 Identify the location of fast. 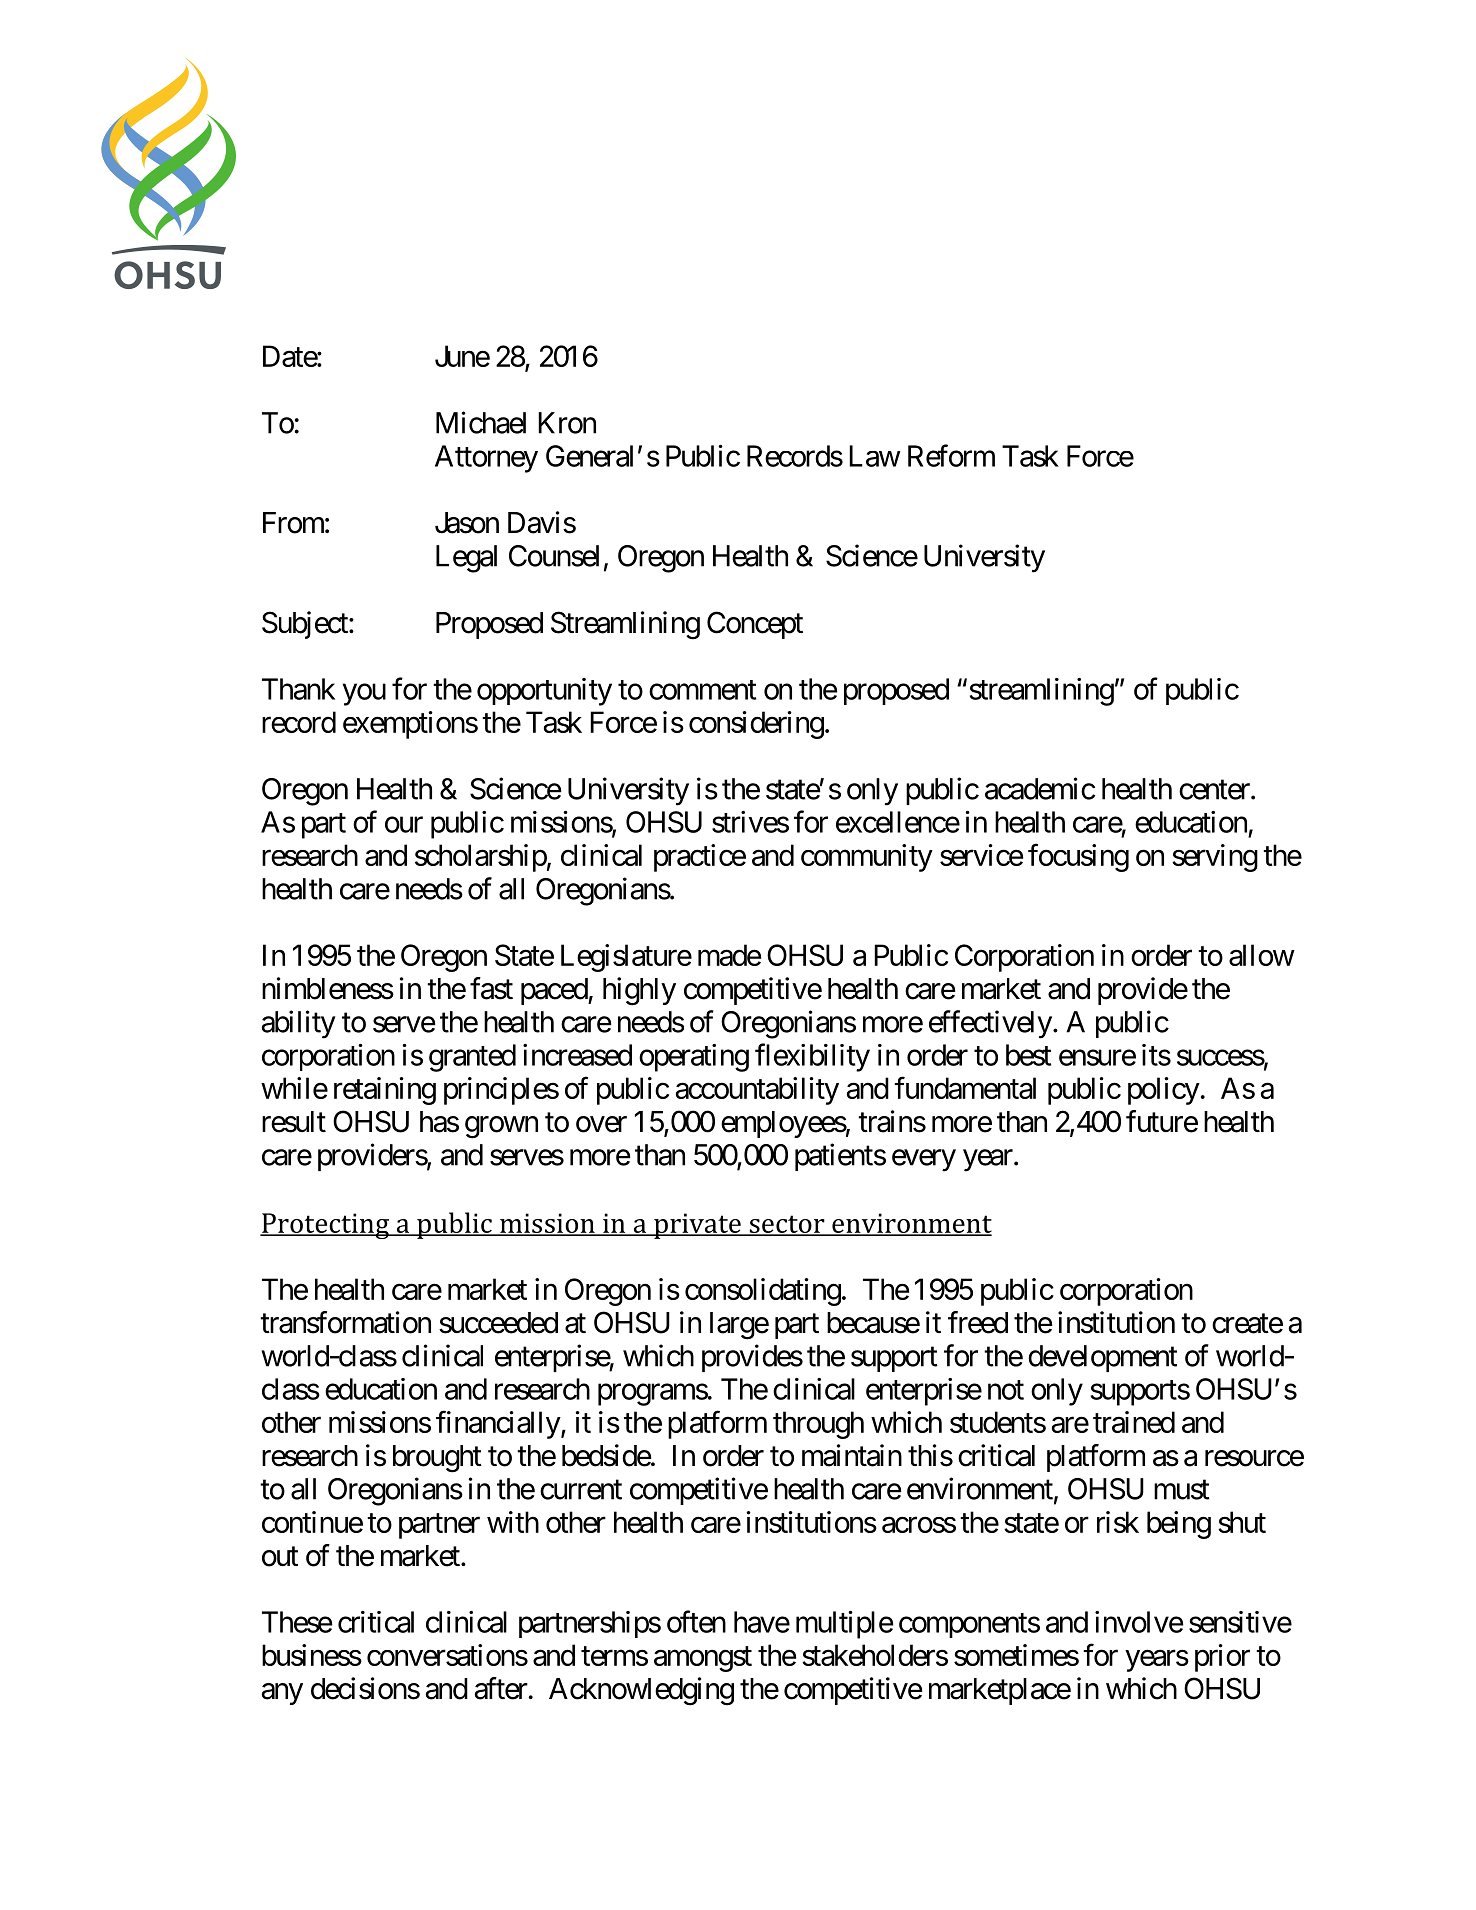
(491, 988).
